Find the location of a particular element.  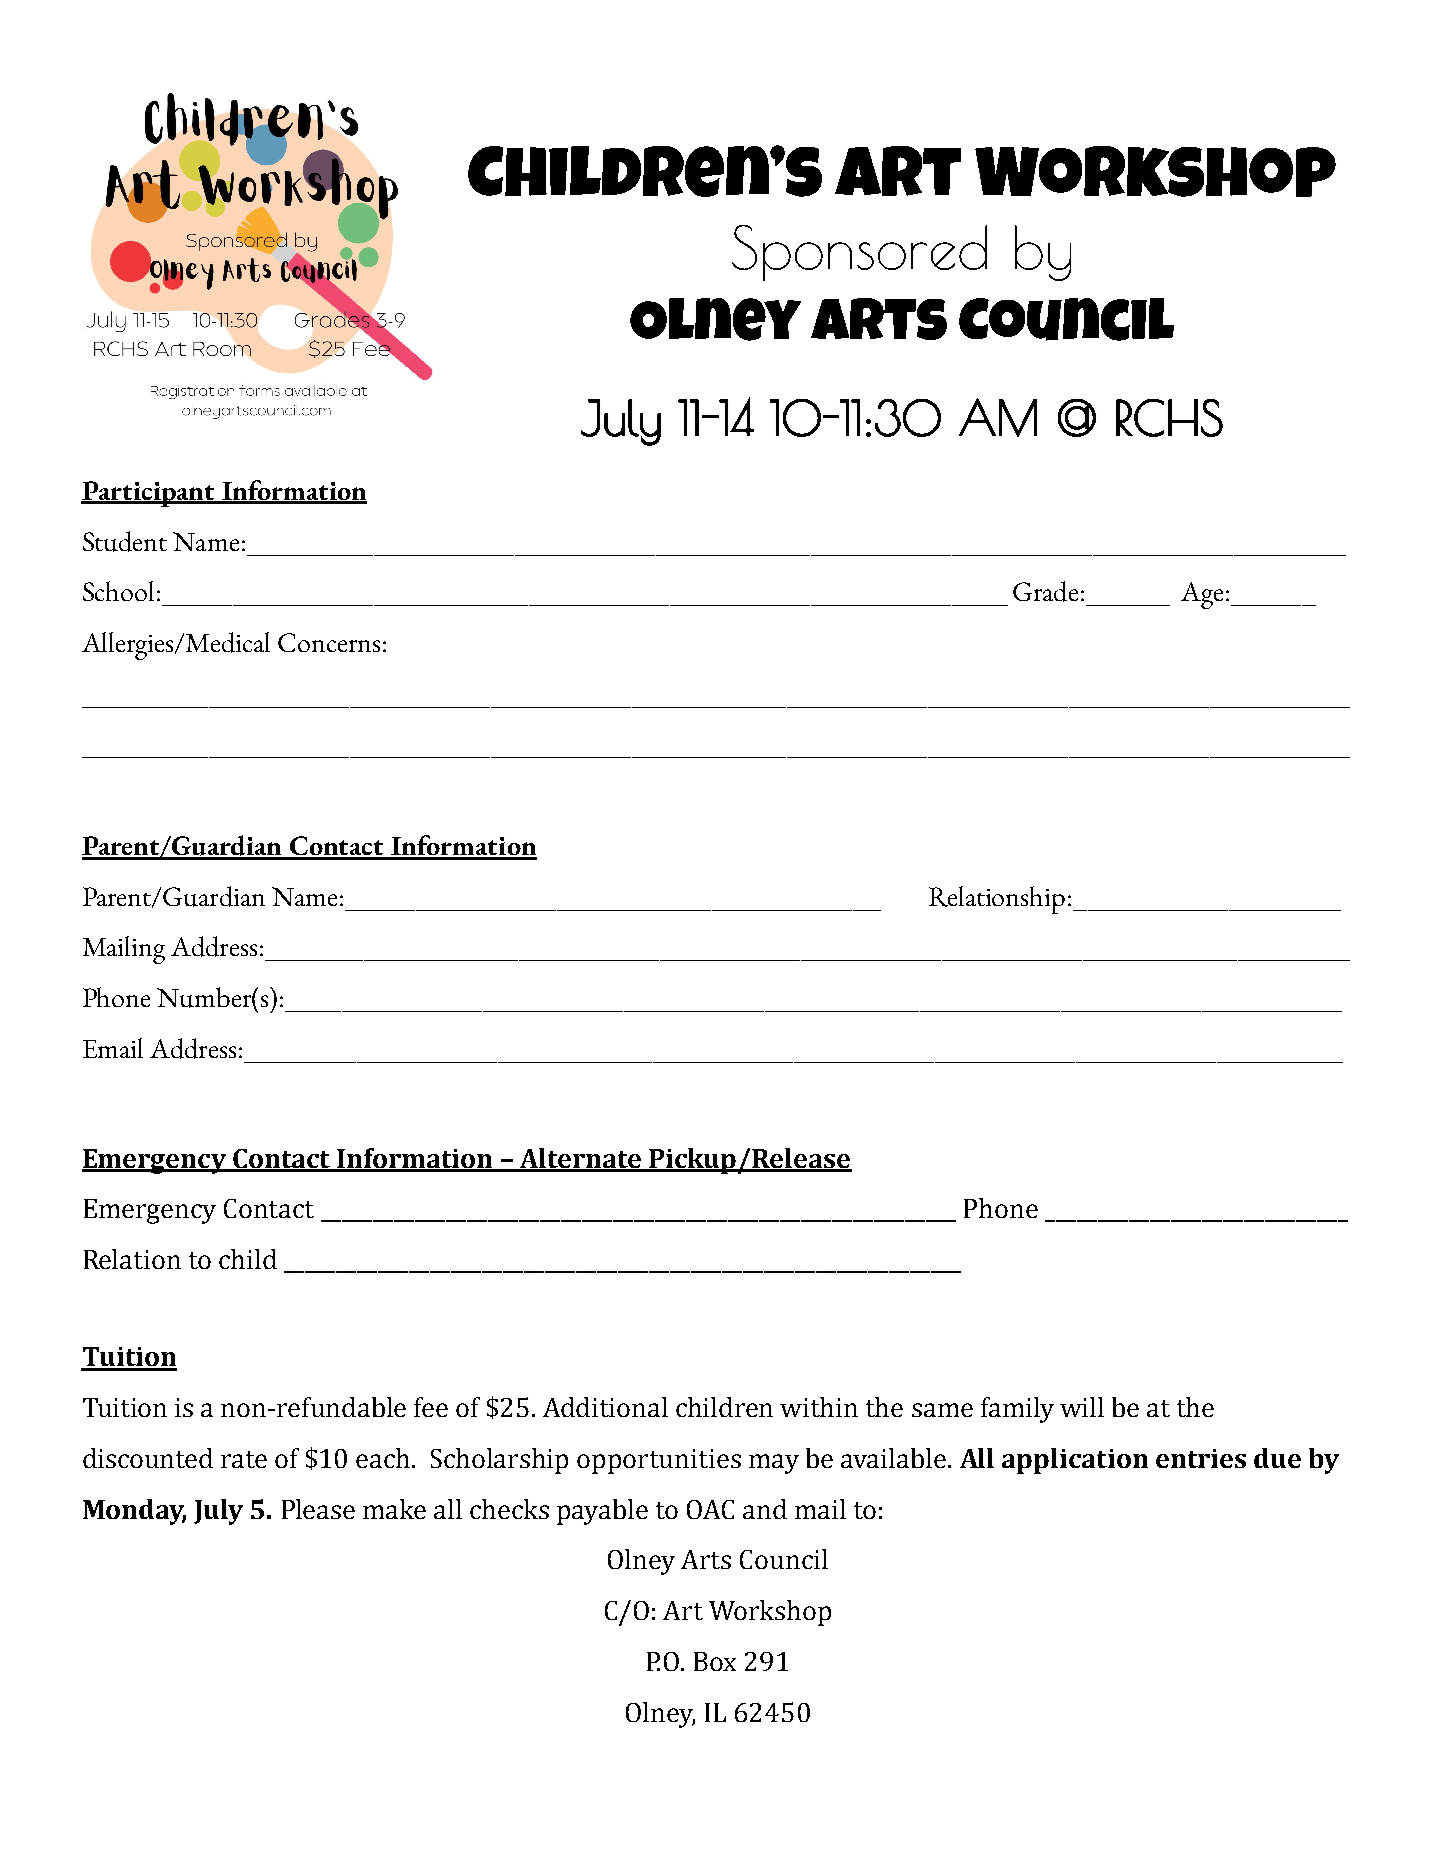

Please is located at coordinates (318, 1509).
